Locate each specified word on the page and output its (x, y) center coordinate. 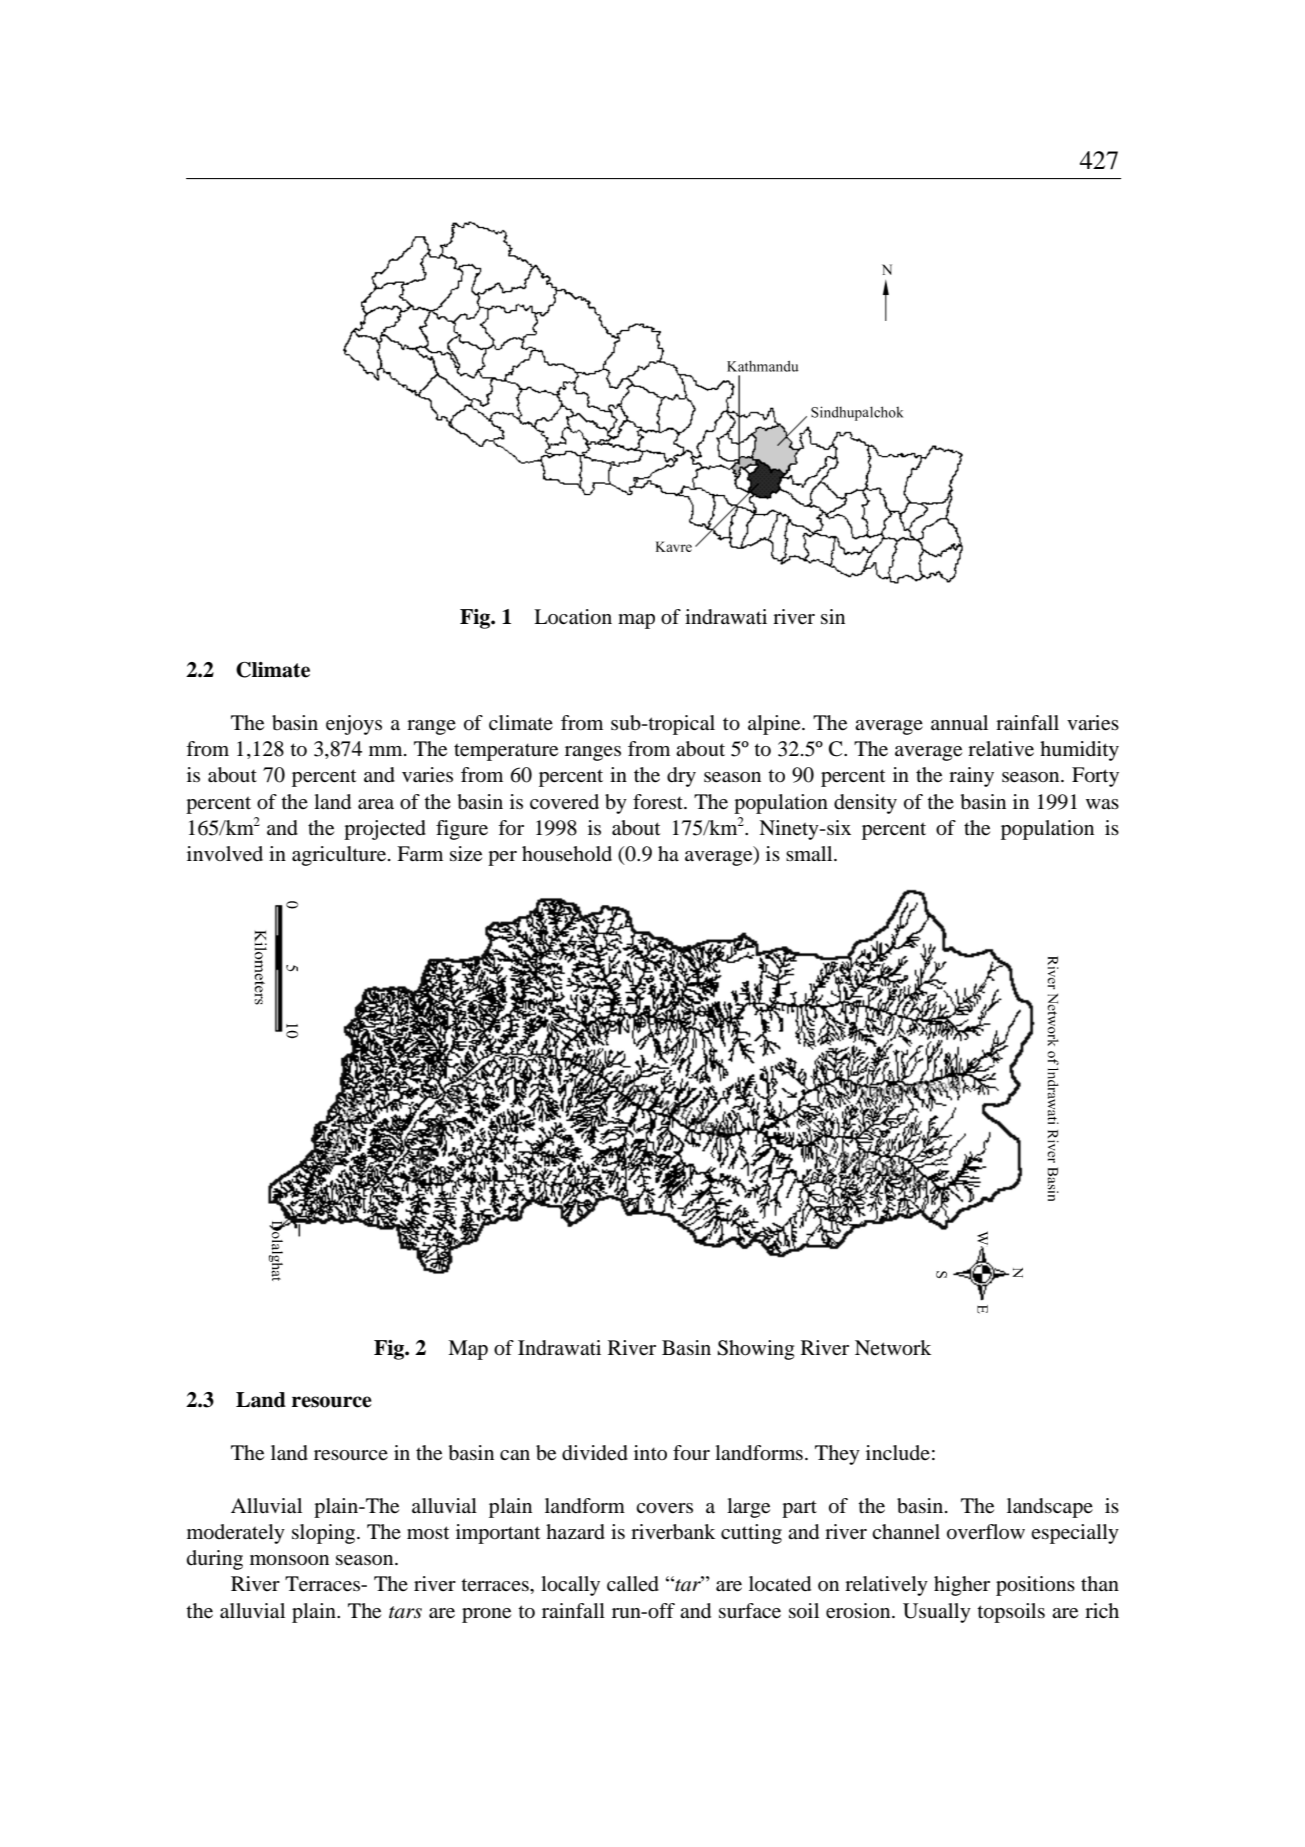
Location (573, 617)
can (515, 1455)
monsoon (289, 1560)
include (898, 1453)
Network (893, 1348)
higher (962, 1586)
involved (225, 854)
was (1102, 804)
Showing (755, 1350)
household (567, 854)
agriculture (340, 856)
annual (959, 722)
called (633, 1584)
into (650, 1452)
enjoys (354, 725)
